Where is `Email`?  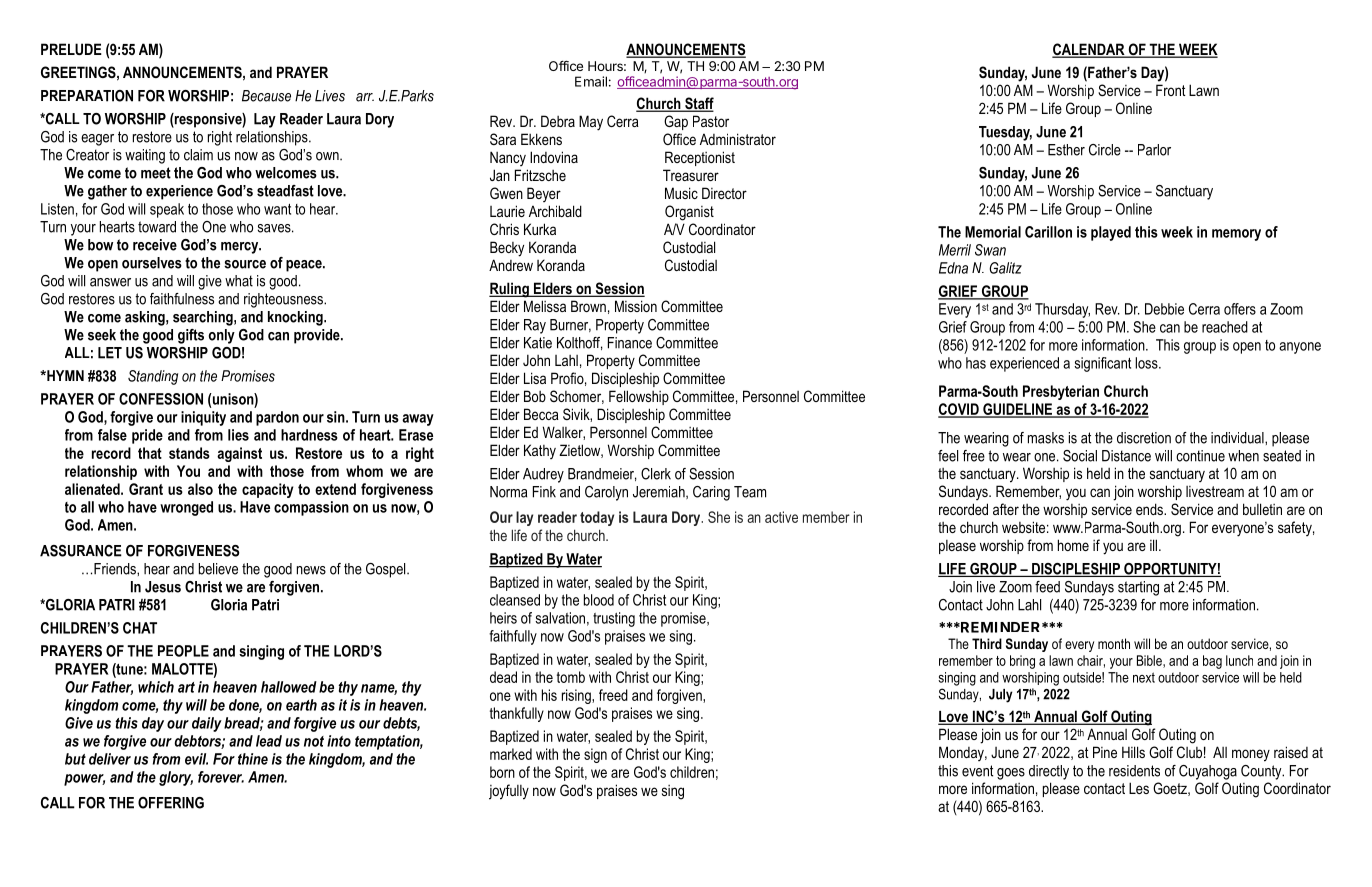 Email is located at coordinates (591, 81).
